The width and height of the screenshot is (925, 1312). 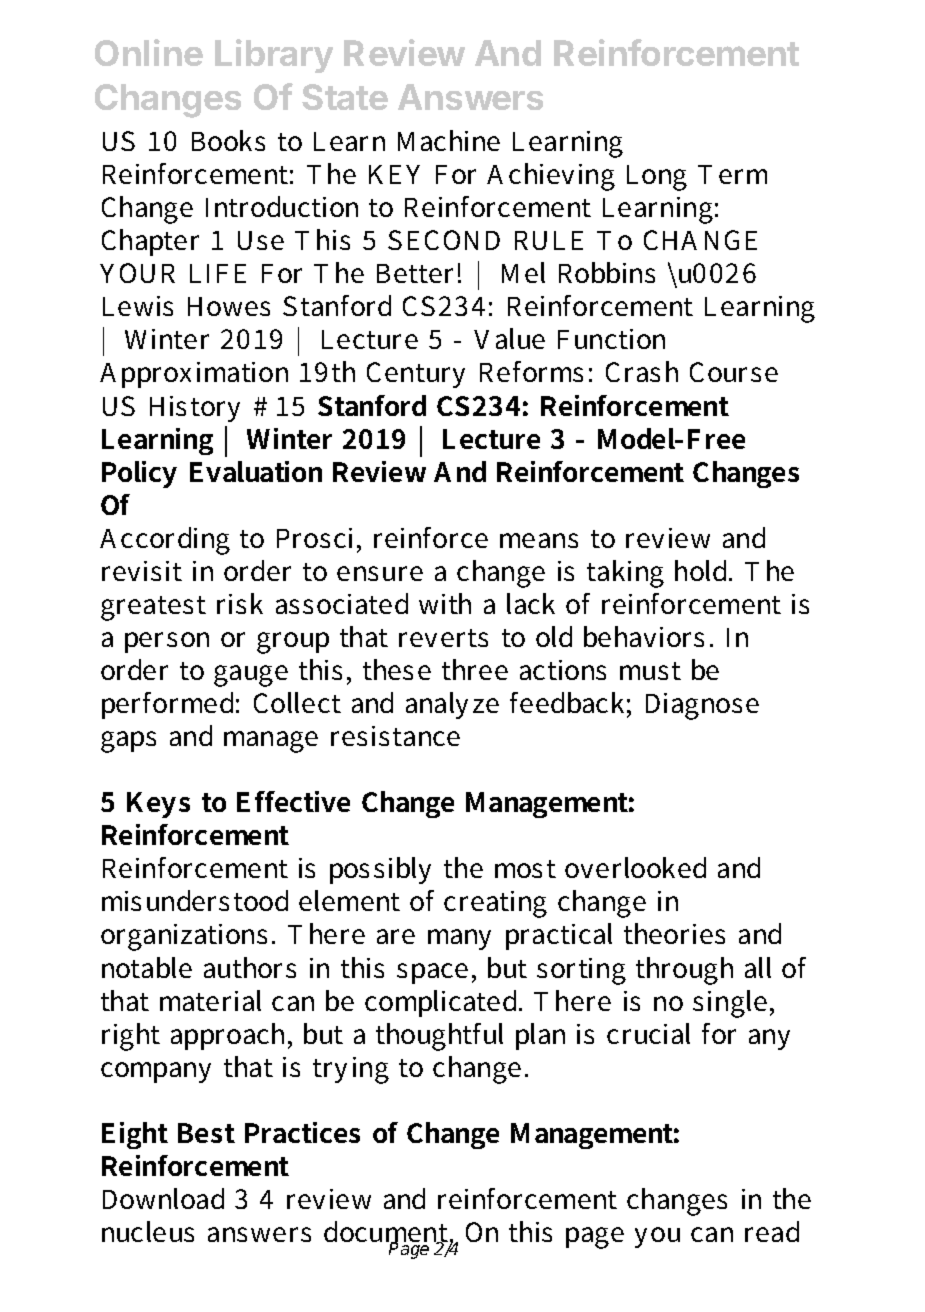 I want to click on Term, so click(x=732, y=174).
